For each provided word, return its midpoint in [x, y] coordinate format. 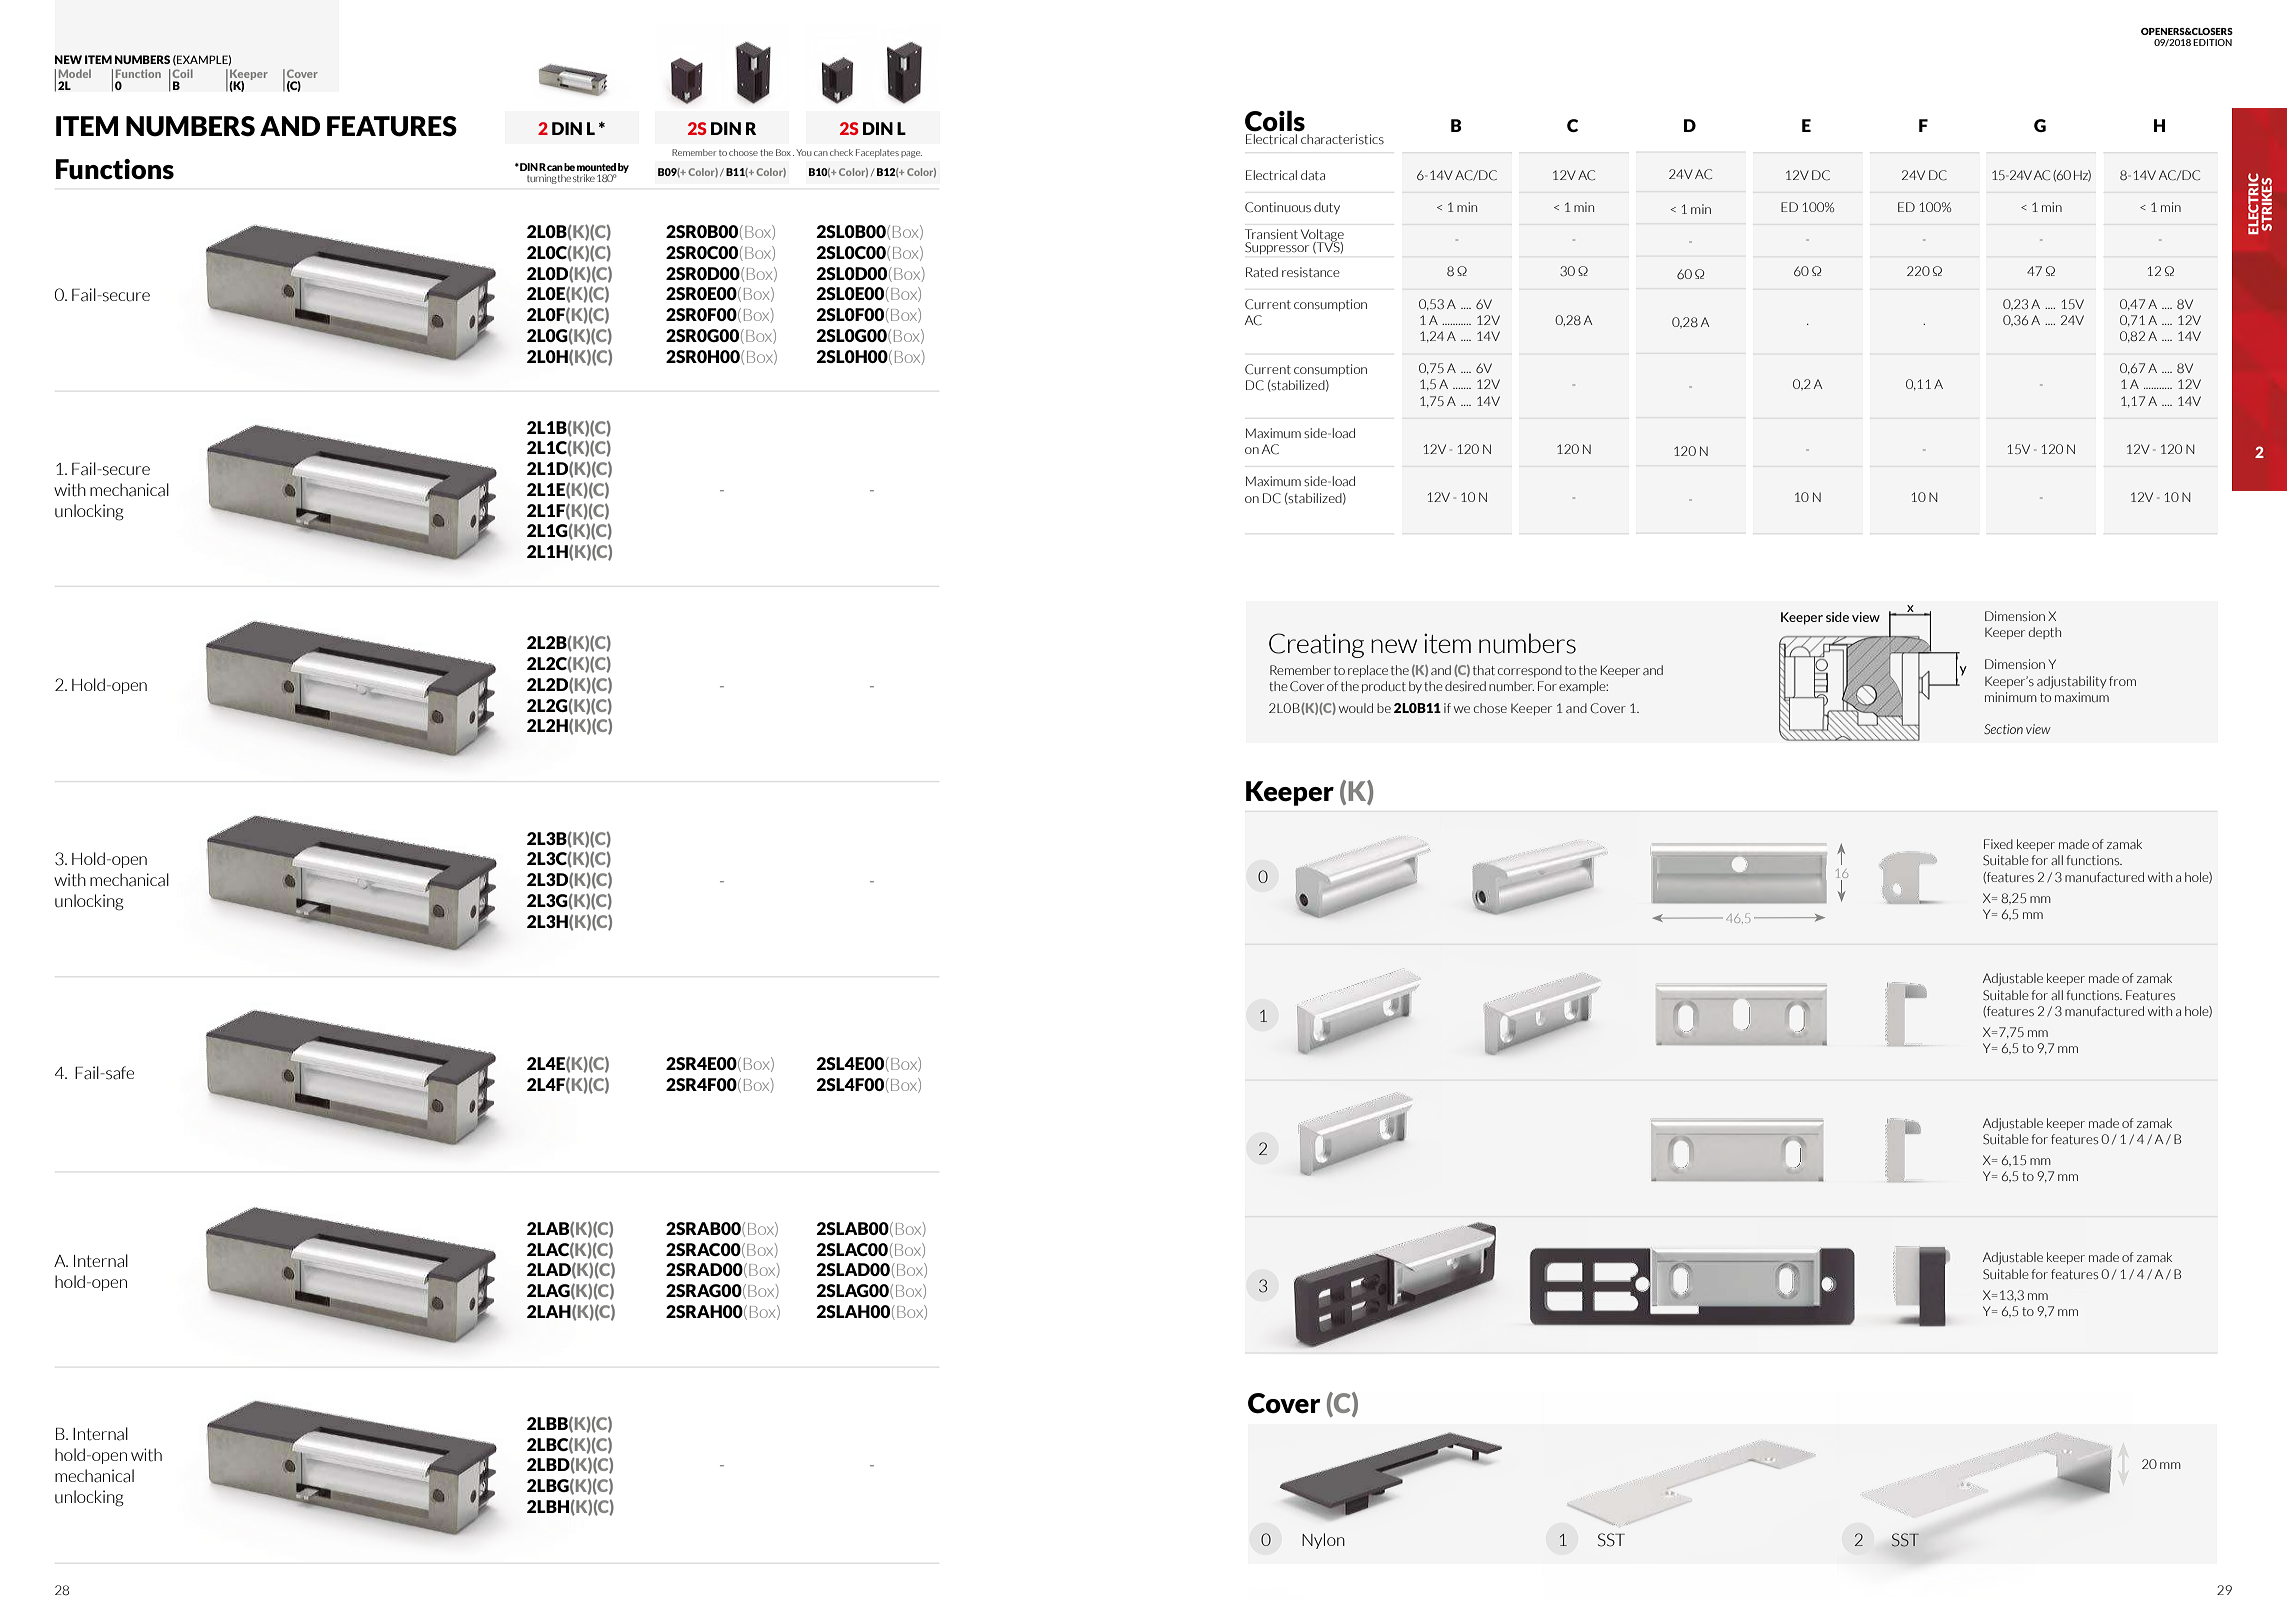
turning [542, 179]
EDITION [2212, 42]
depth [2045, 633]
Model [75, 73]
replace [1368, 671]
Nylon [1323, 1541]
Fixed [1998, 844]
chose [1490, 708]
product [1384, 687]
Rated [1262, 272]
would [1356, 708]
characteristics [1342, 139]
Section [2003, 729]
